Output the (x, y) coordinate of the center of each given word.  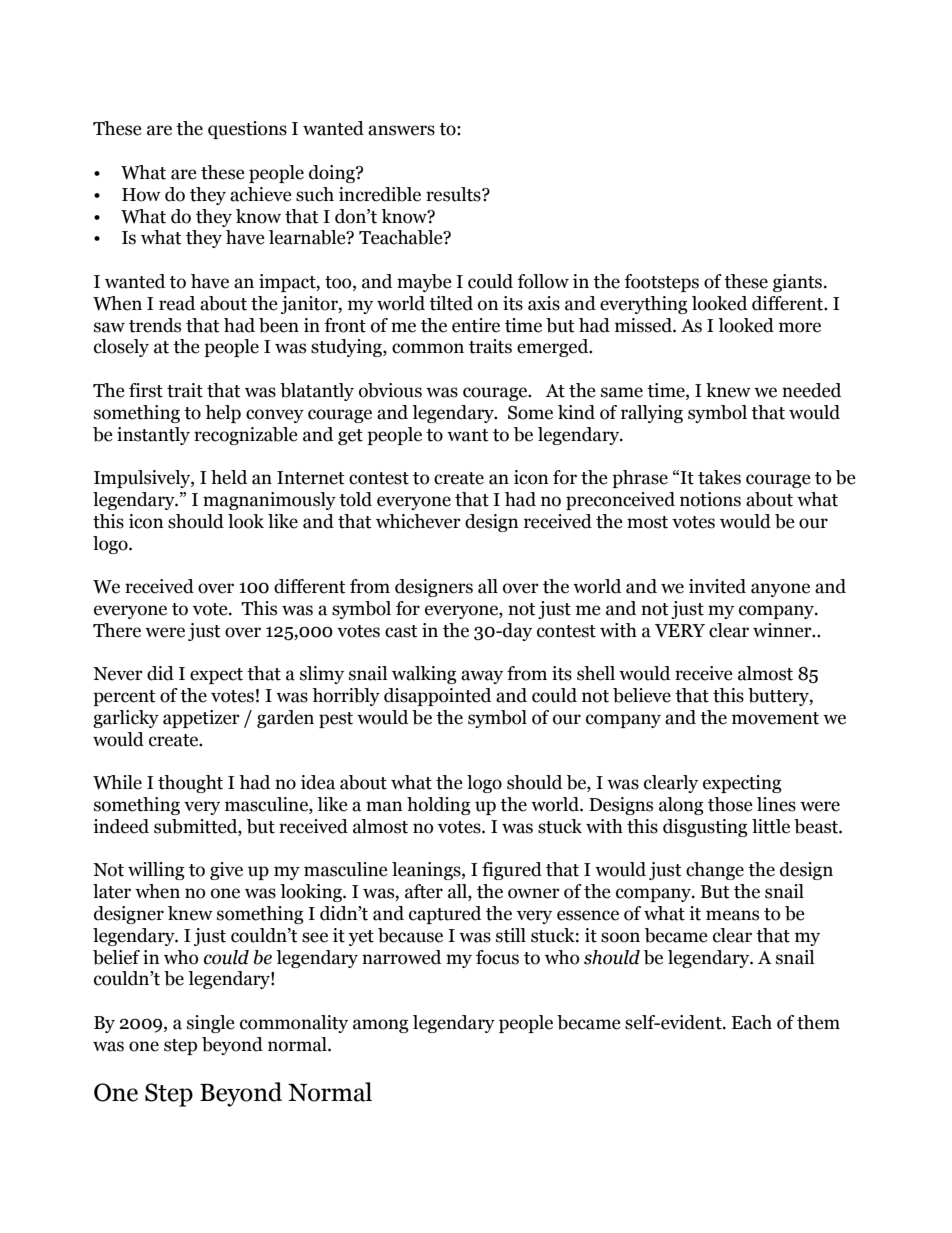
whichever (418, 521)
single (211, 1024)
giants (797, 283)
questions (247, 130)
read (177, 303)
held (229, 477)
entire (476, 325)
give (226, 871)
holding (439, 806)
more (800, 327)
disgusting (705, 828)
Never (118, 674)
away (482, 677)
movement (775, 718)
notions (710, 499)
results (454, 194)
